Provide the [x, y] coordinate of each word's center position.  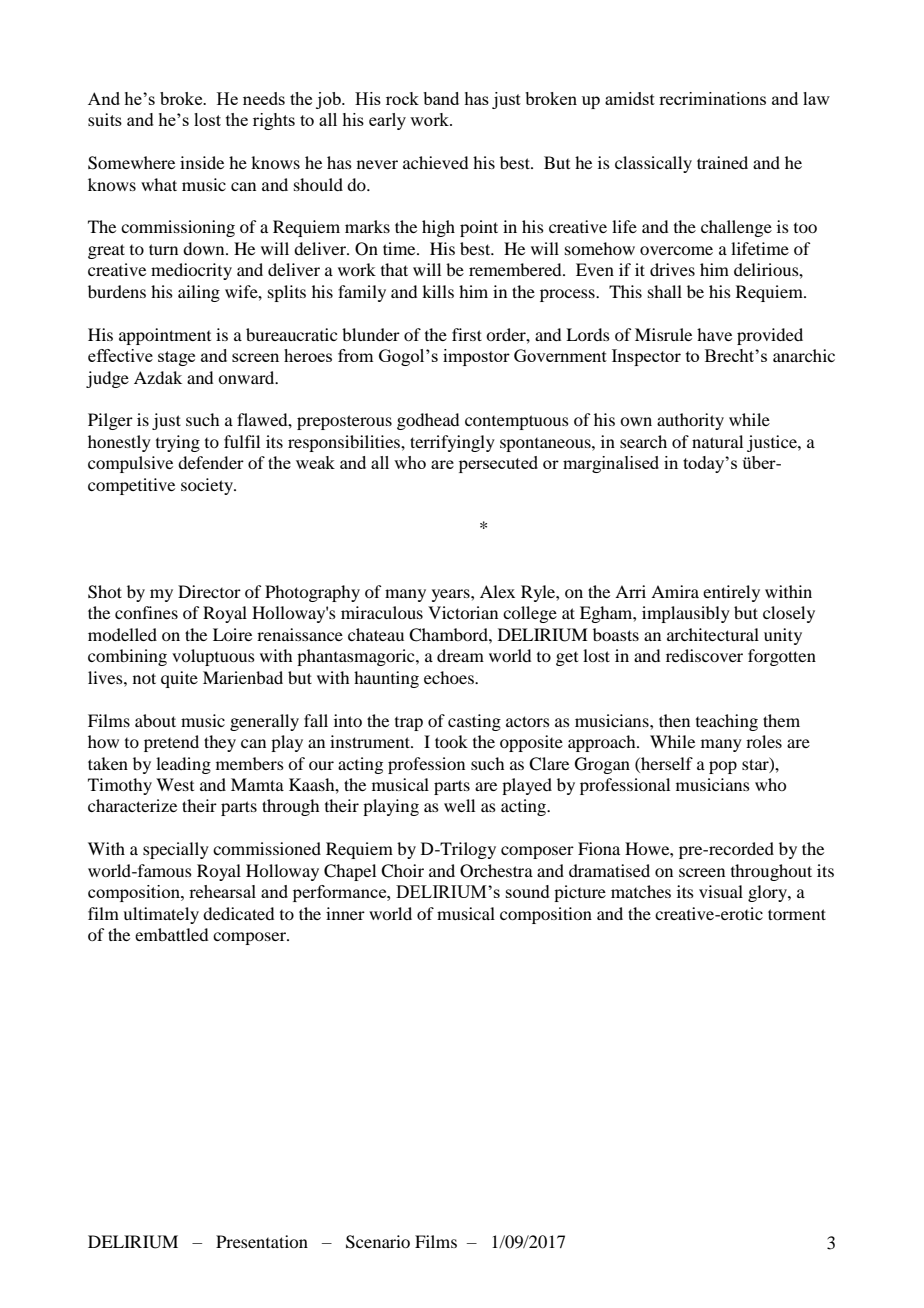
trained [722, 162]
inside [202, 162]
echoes [450, 677]
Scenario [378, 1242]
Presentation [262, 1241]
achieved [435, 162]
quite [179, 679]
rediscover [704, 655]
